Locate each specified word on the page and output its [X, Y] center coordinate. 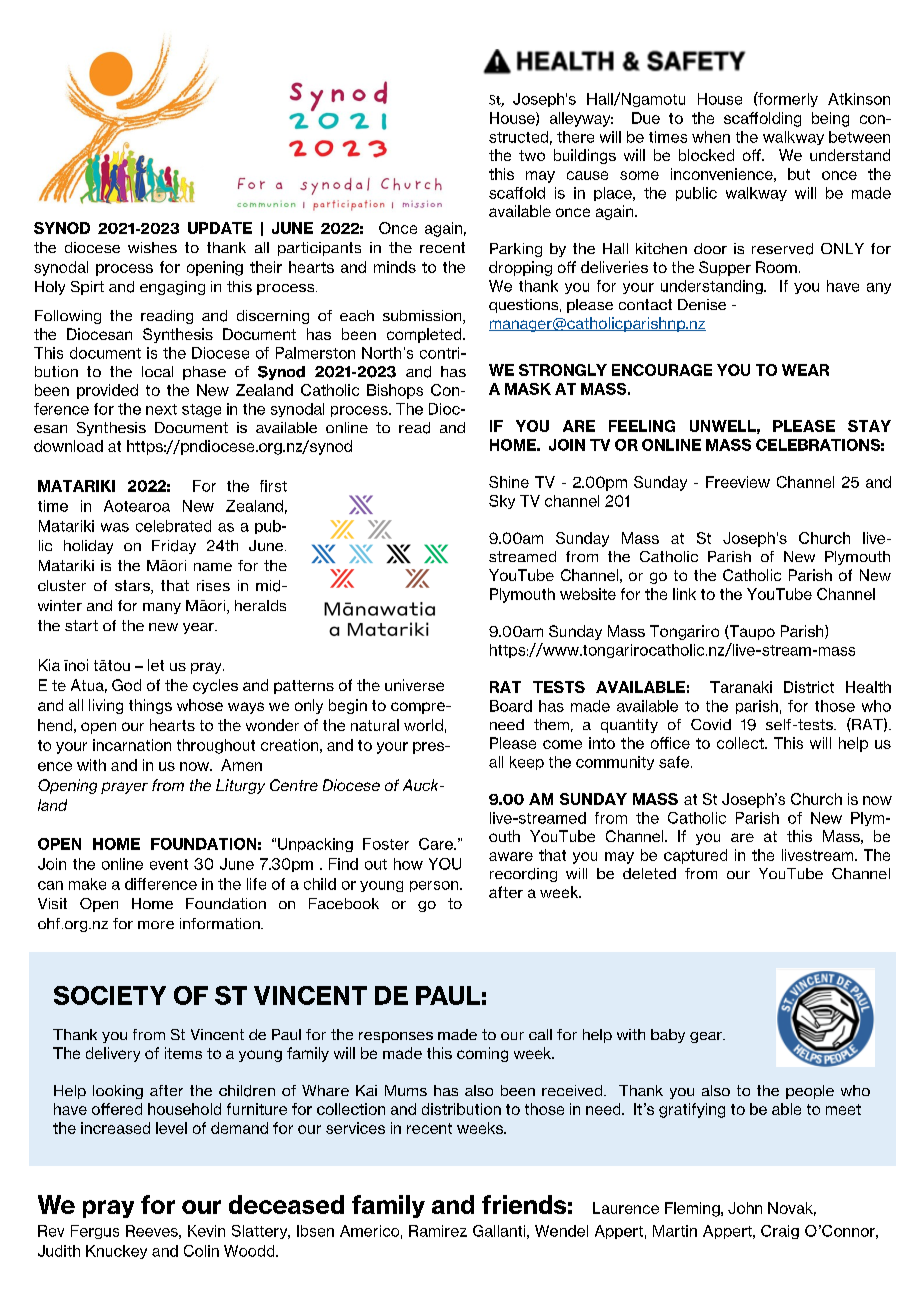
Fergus [95, 1232]
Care [437, 844]
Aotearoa [137, 506]
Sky [502, 502]
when [711, 137]
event [169, 864]
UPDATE [220, 228]
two [532, 155]
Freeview [738, 482]
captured [695, 856]
